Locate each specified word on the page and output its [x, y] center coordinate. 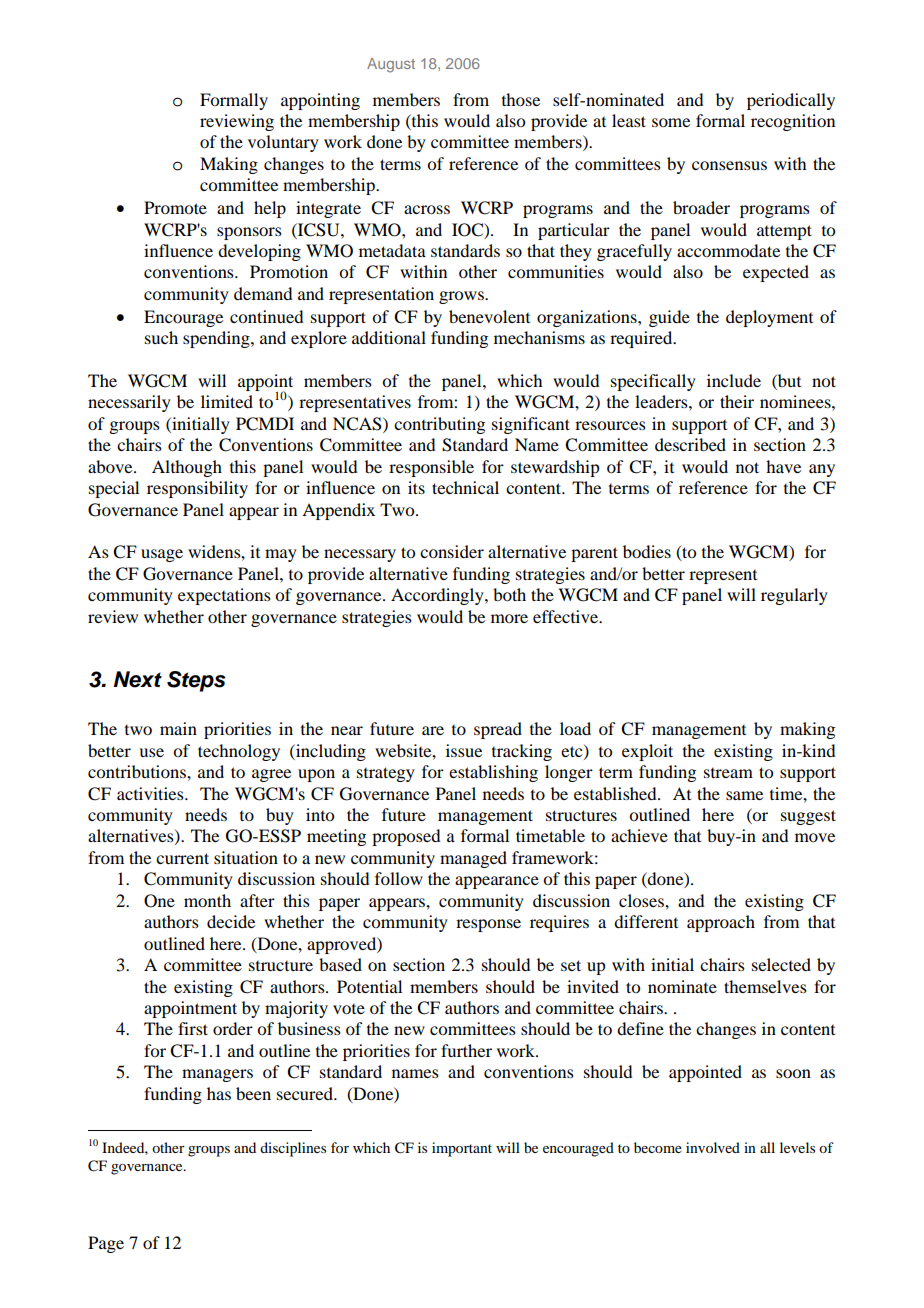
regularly [794, 596]
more [509, 618]
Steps [196, 681]
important [462, 1149]
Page [106, 1244]
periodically [791, 101]
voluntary [283, 143]
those [521, 99]
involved [713, 1147]
